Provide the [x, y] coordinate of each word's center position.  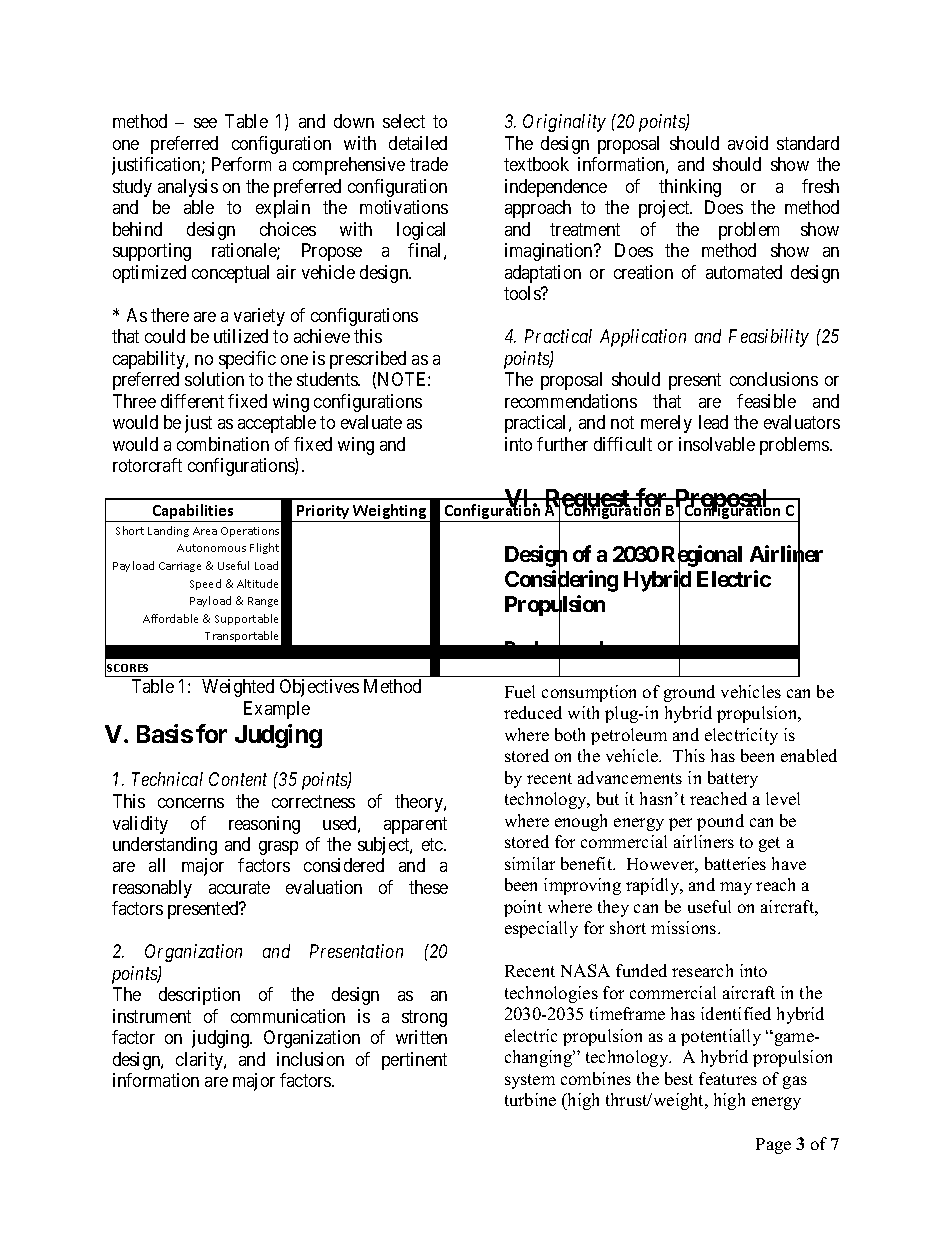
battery [733, 779]
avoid [748, 143]
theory [420, 803]
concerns [191, 803]
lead [713, 422]
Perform [241, 164]
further [562, 444]
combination [223, 444]
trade [429, 164]
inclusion [310, 1059]
